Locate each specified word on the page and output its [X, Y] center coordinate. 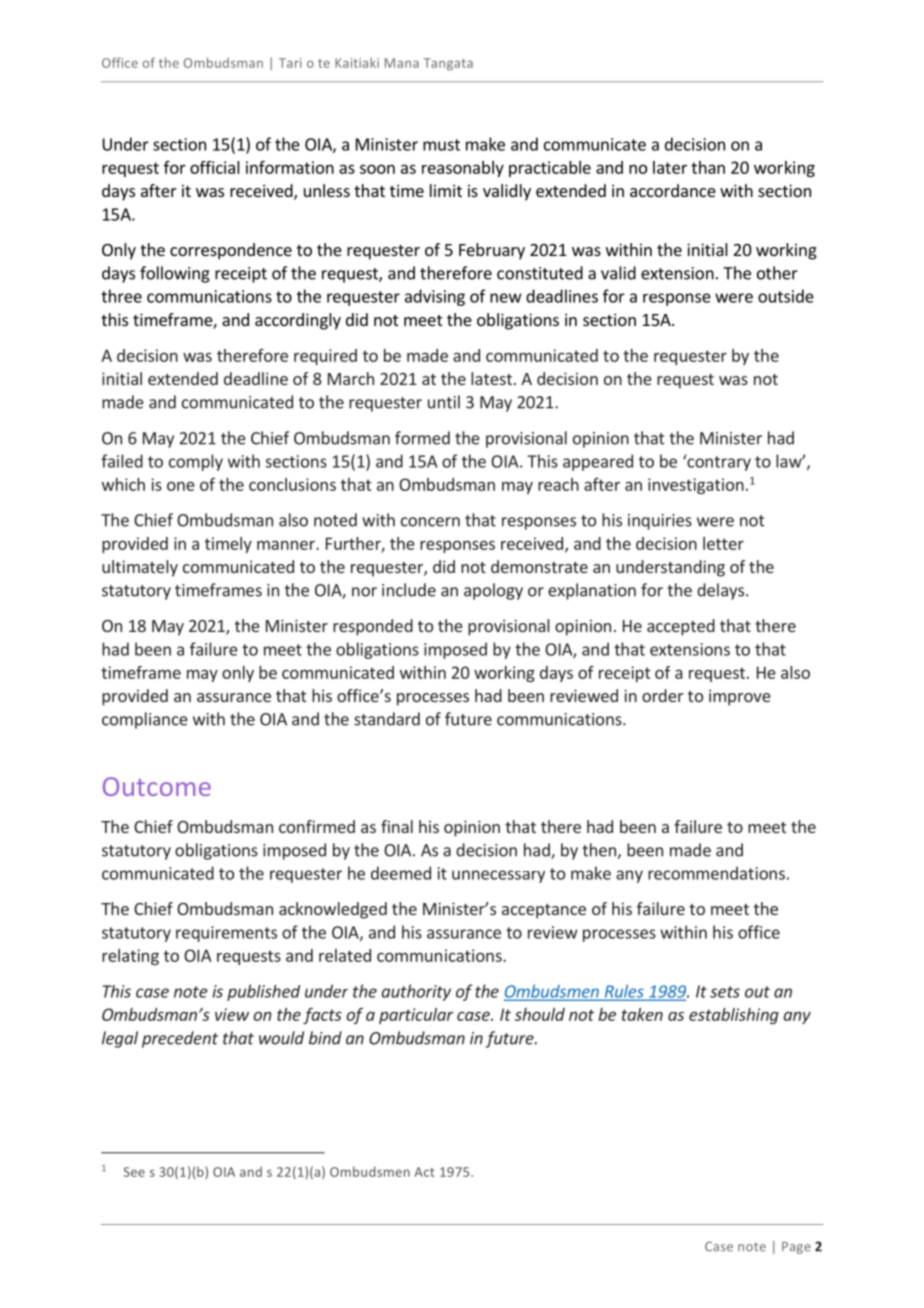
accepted [681, 627]
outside [786, 296]
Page [796, 1248]
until [444, 402]
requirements [226, 934]
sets [725, 992]
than [708, 167]
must [441, 145]
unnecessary [498, 876]
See [134, 1172]
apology [493, 591]
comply [196, 462]
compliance [145, 720]
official [215, 167]
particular [416, 1016]
